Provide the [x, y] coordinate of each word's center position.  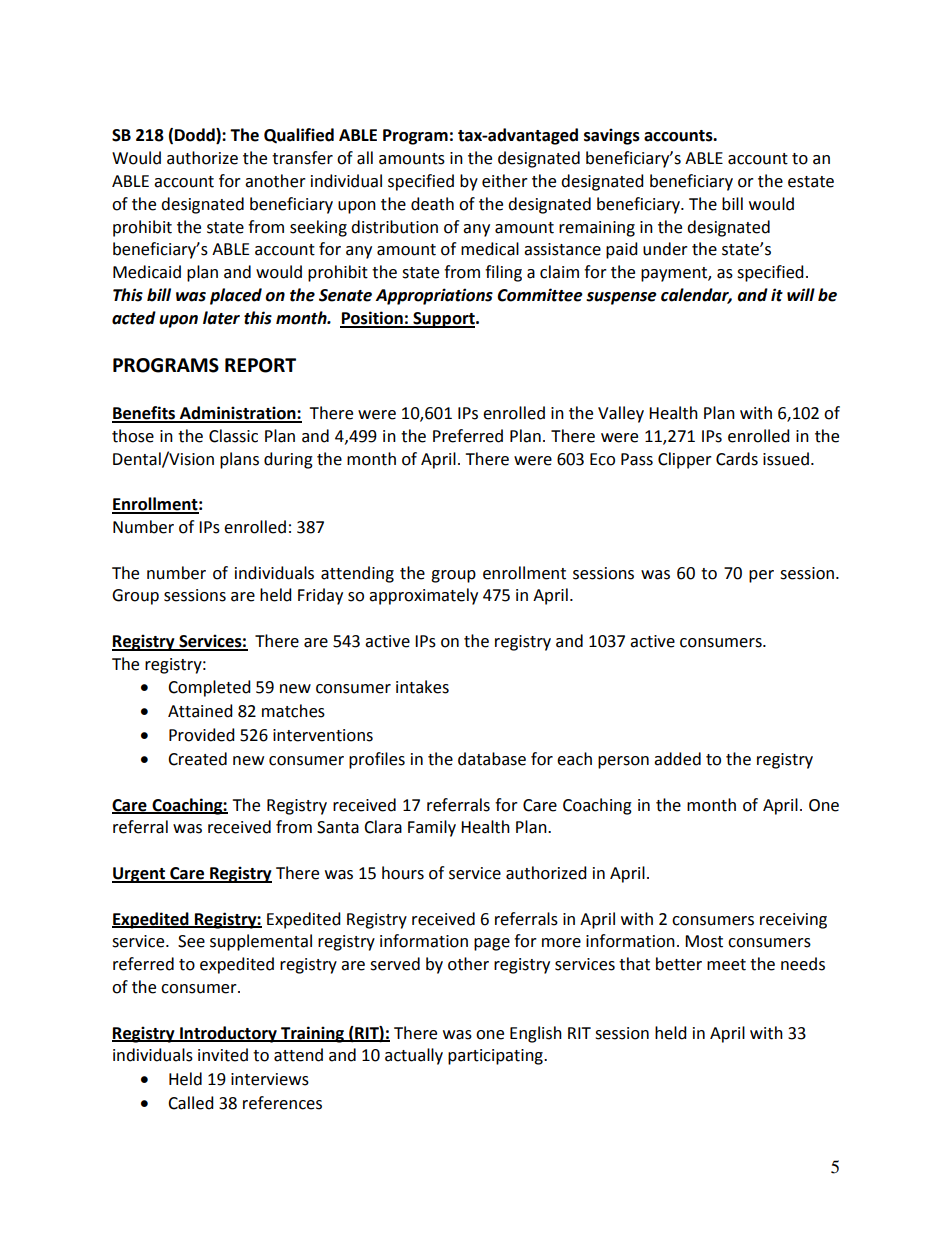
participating [496, 1057]
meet [726, 965]
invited [223, 1055]
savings [612, 136]
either [505, 181]
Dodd [196, 136]
